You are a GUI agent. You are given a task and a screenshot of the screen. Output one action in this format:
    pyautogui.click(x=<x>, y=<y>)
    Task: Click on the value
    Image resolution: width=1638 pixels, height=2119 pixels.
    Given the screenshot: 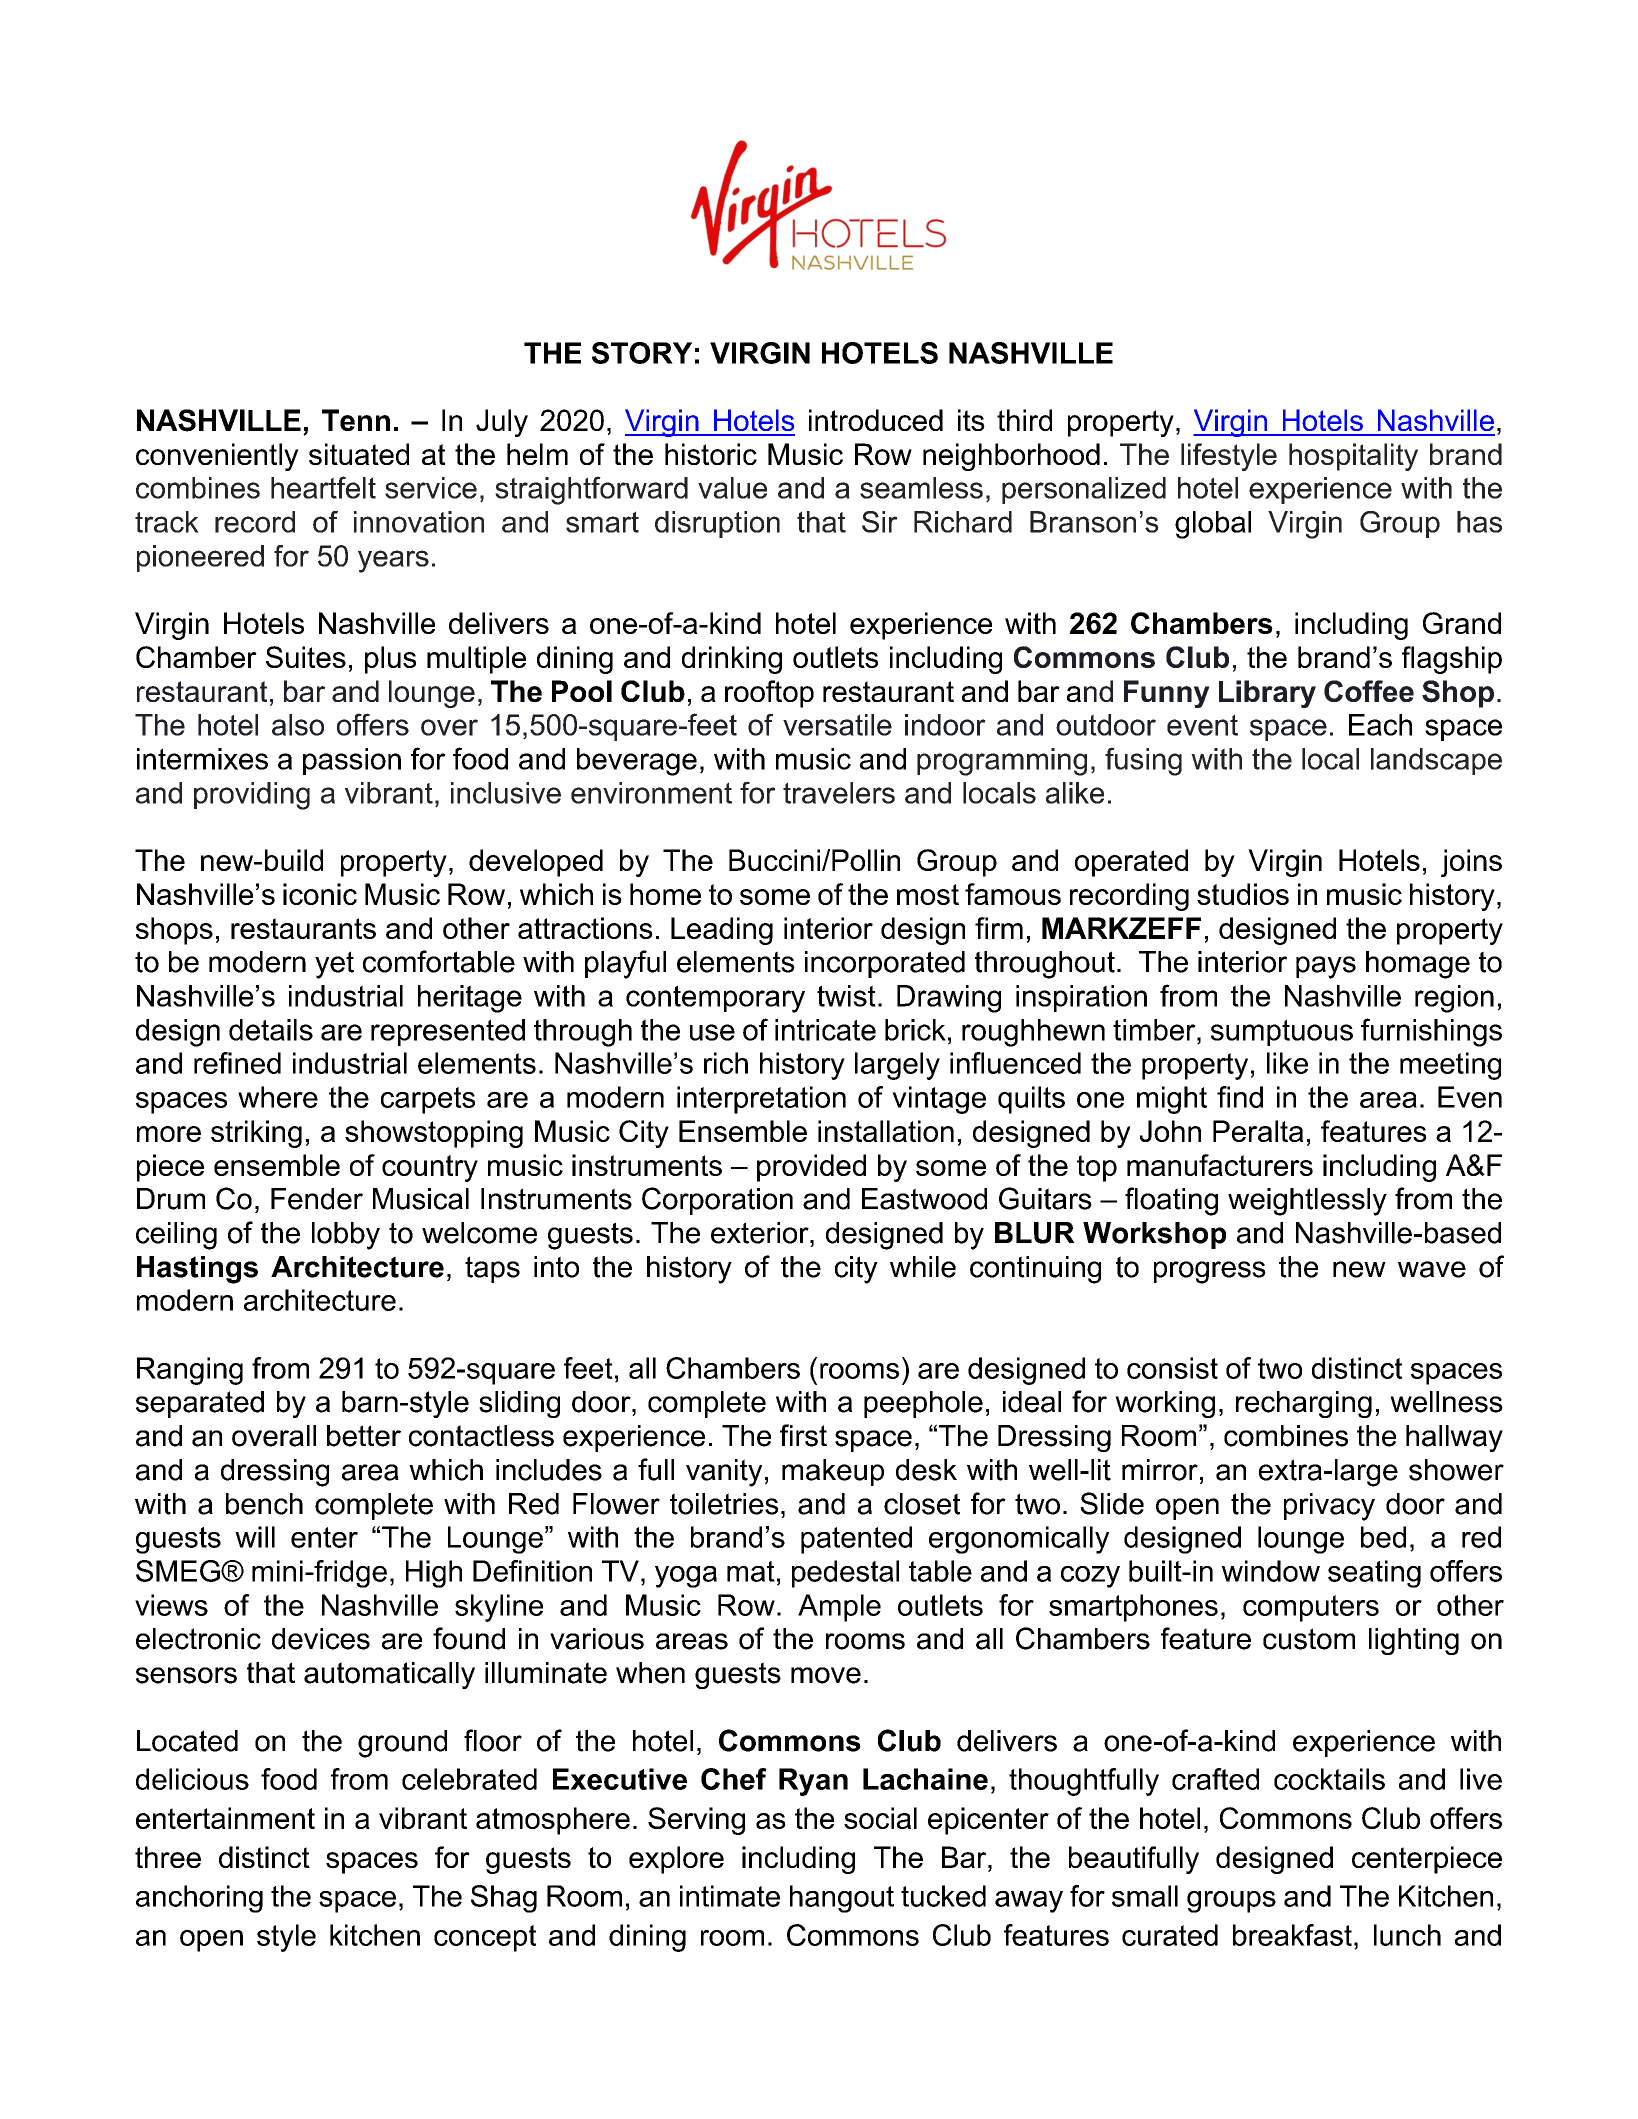 What is the action you would take?
    pyautogui.click(x=732, y=488)
